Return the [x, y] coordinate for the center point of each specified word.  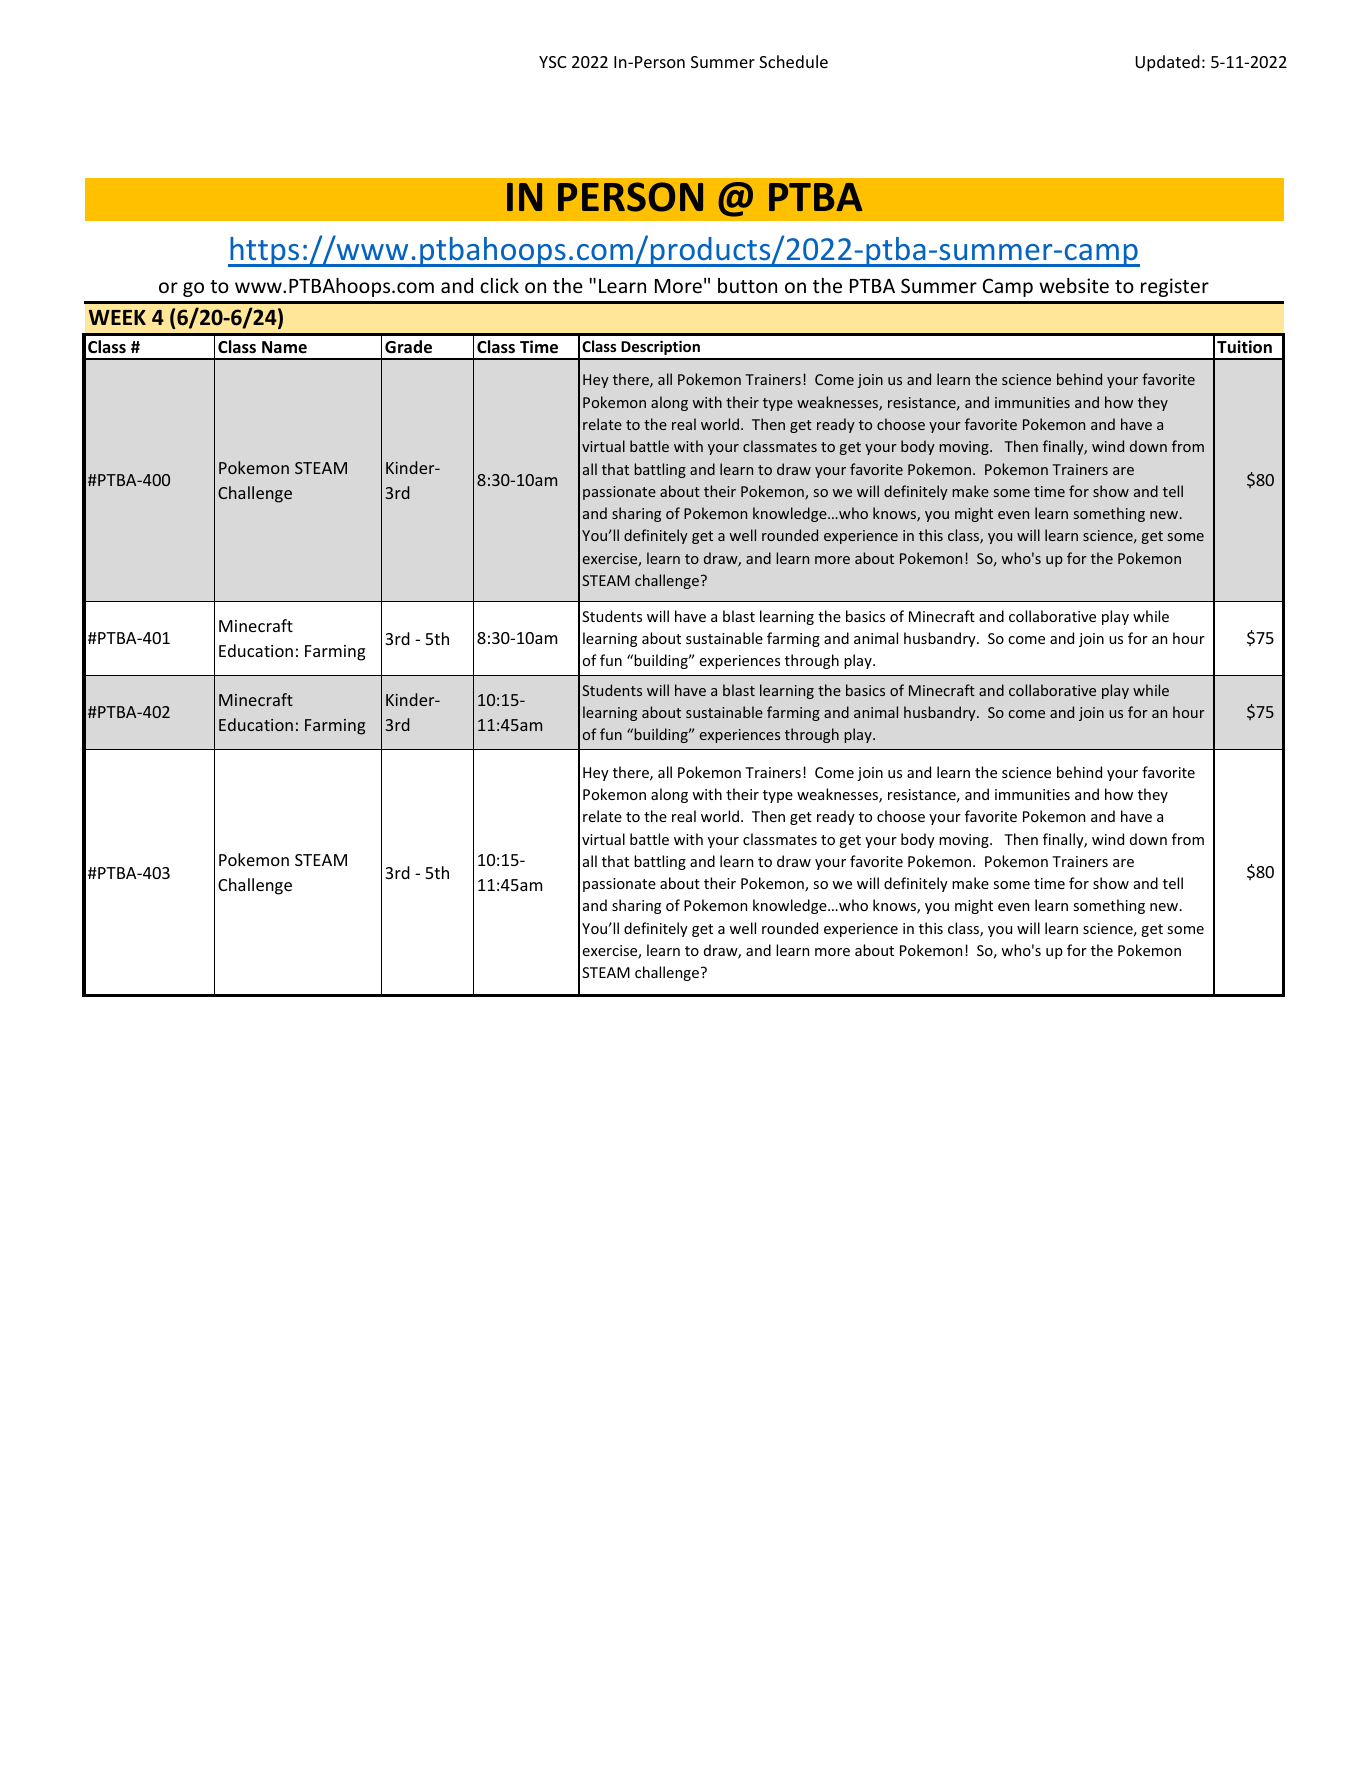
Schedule [793, 61]
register [1175, 287]
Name [284, 347]
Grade [408, 347]
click [499, 285]
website [1074, 285]
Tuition [1244, 347]
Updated [1168, 63]
